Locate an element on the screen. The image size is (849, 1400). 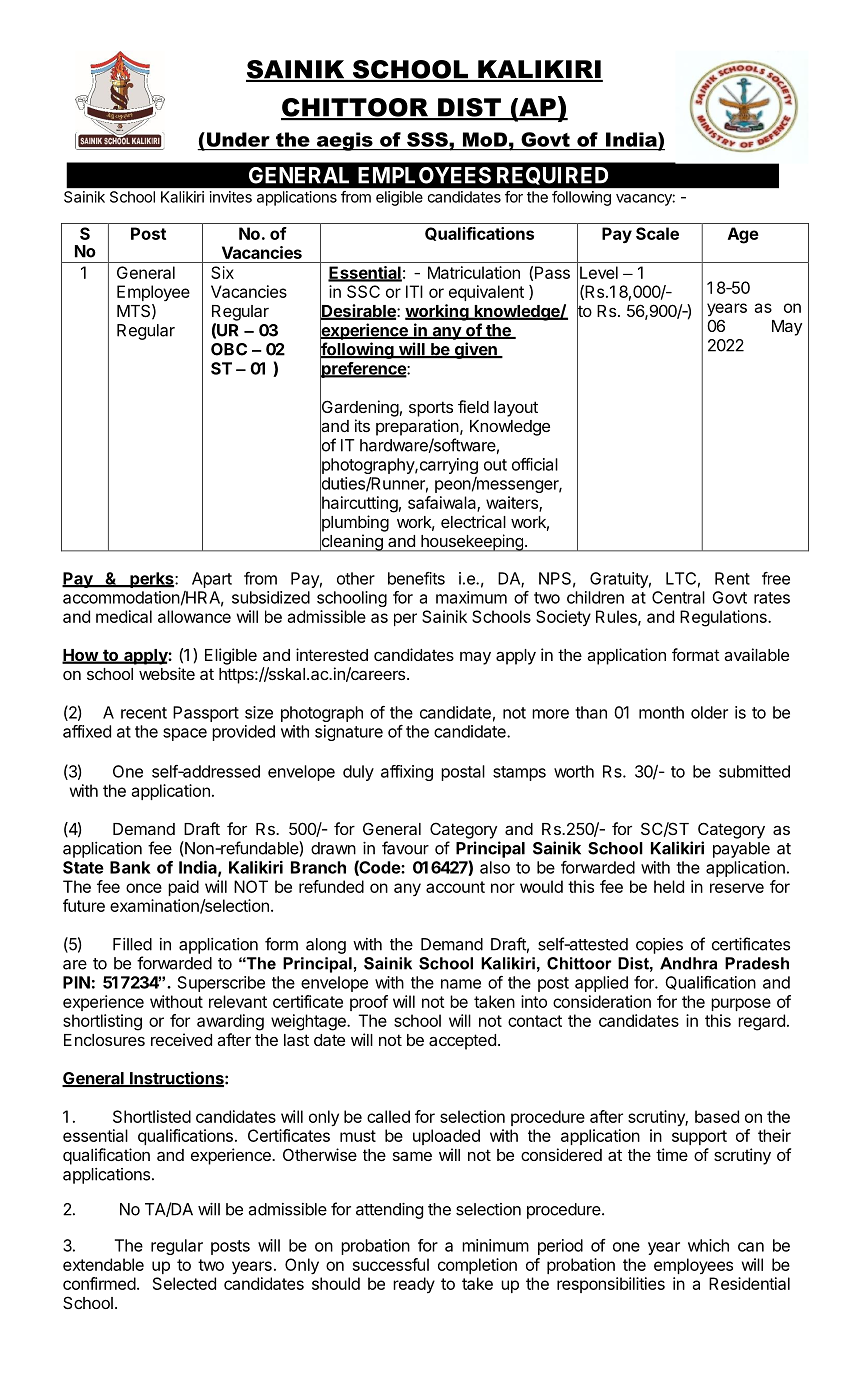
account is located at coordinates (455, 887).
